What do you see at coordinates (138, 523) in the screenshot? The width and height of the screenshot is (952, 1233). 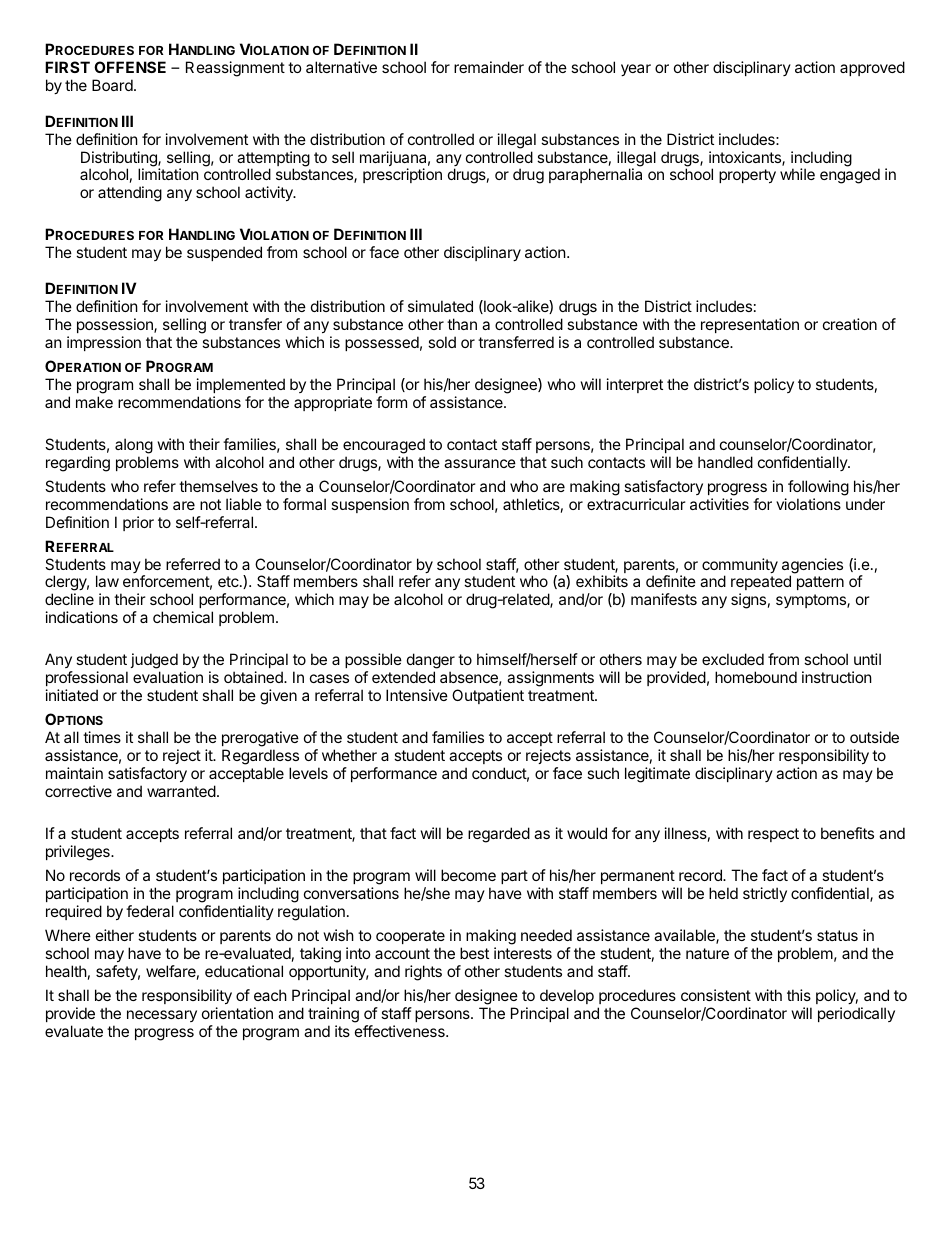 I see `prior` at bounding box center [138, 523].
